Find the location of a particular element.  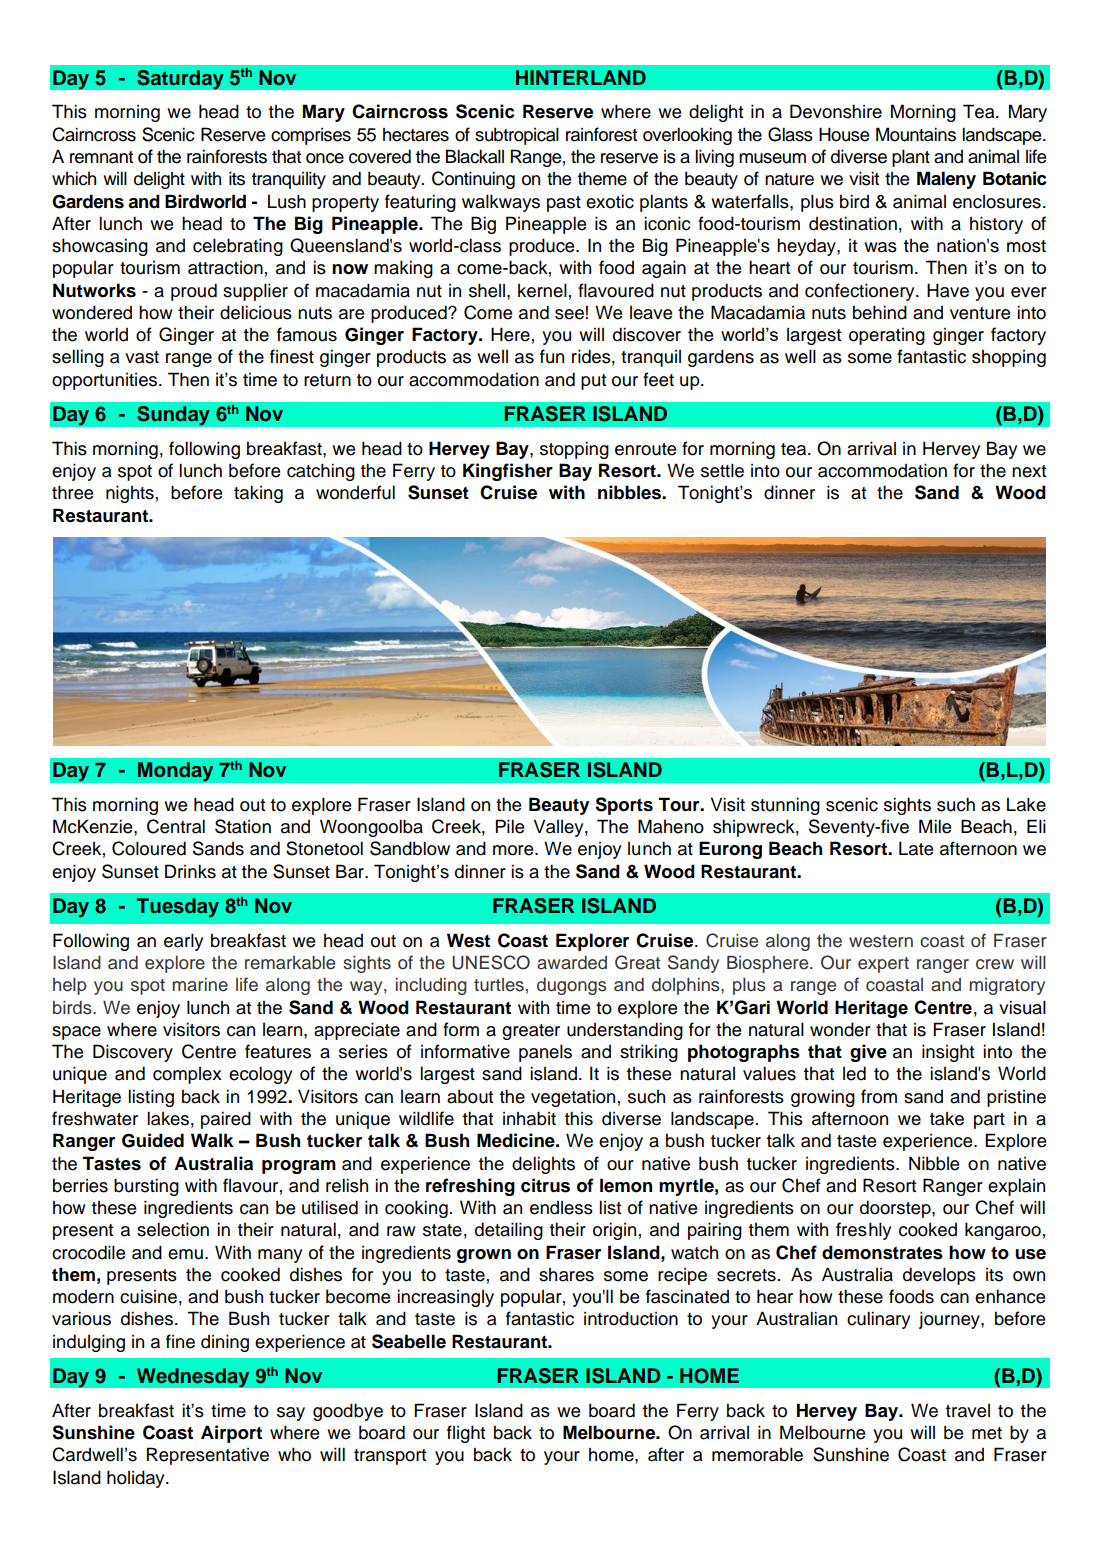

subtropical is located at coordinates (517, 136).
